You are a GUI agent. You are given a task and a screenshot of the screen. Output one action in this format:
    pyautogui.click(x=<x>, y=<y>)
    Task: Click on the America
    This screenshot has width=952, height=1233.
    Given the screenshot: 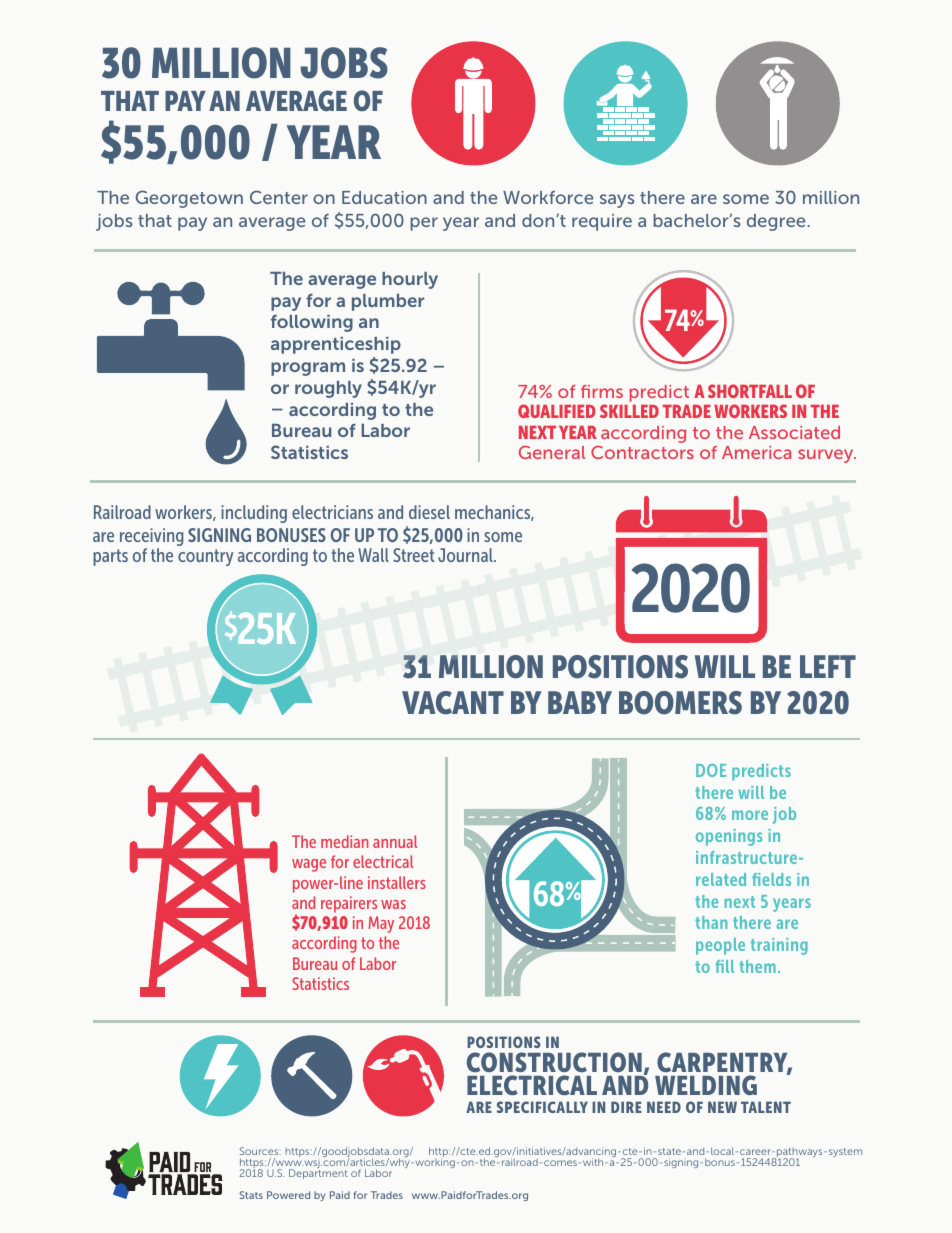 What is the action you would take?
    pyautogui.click(x=756, y=452)
